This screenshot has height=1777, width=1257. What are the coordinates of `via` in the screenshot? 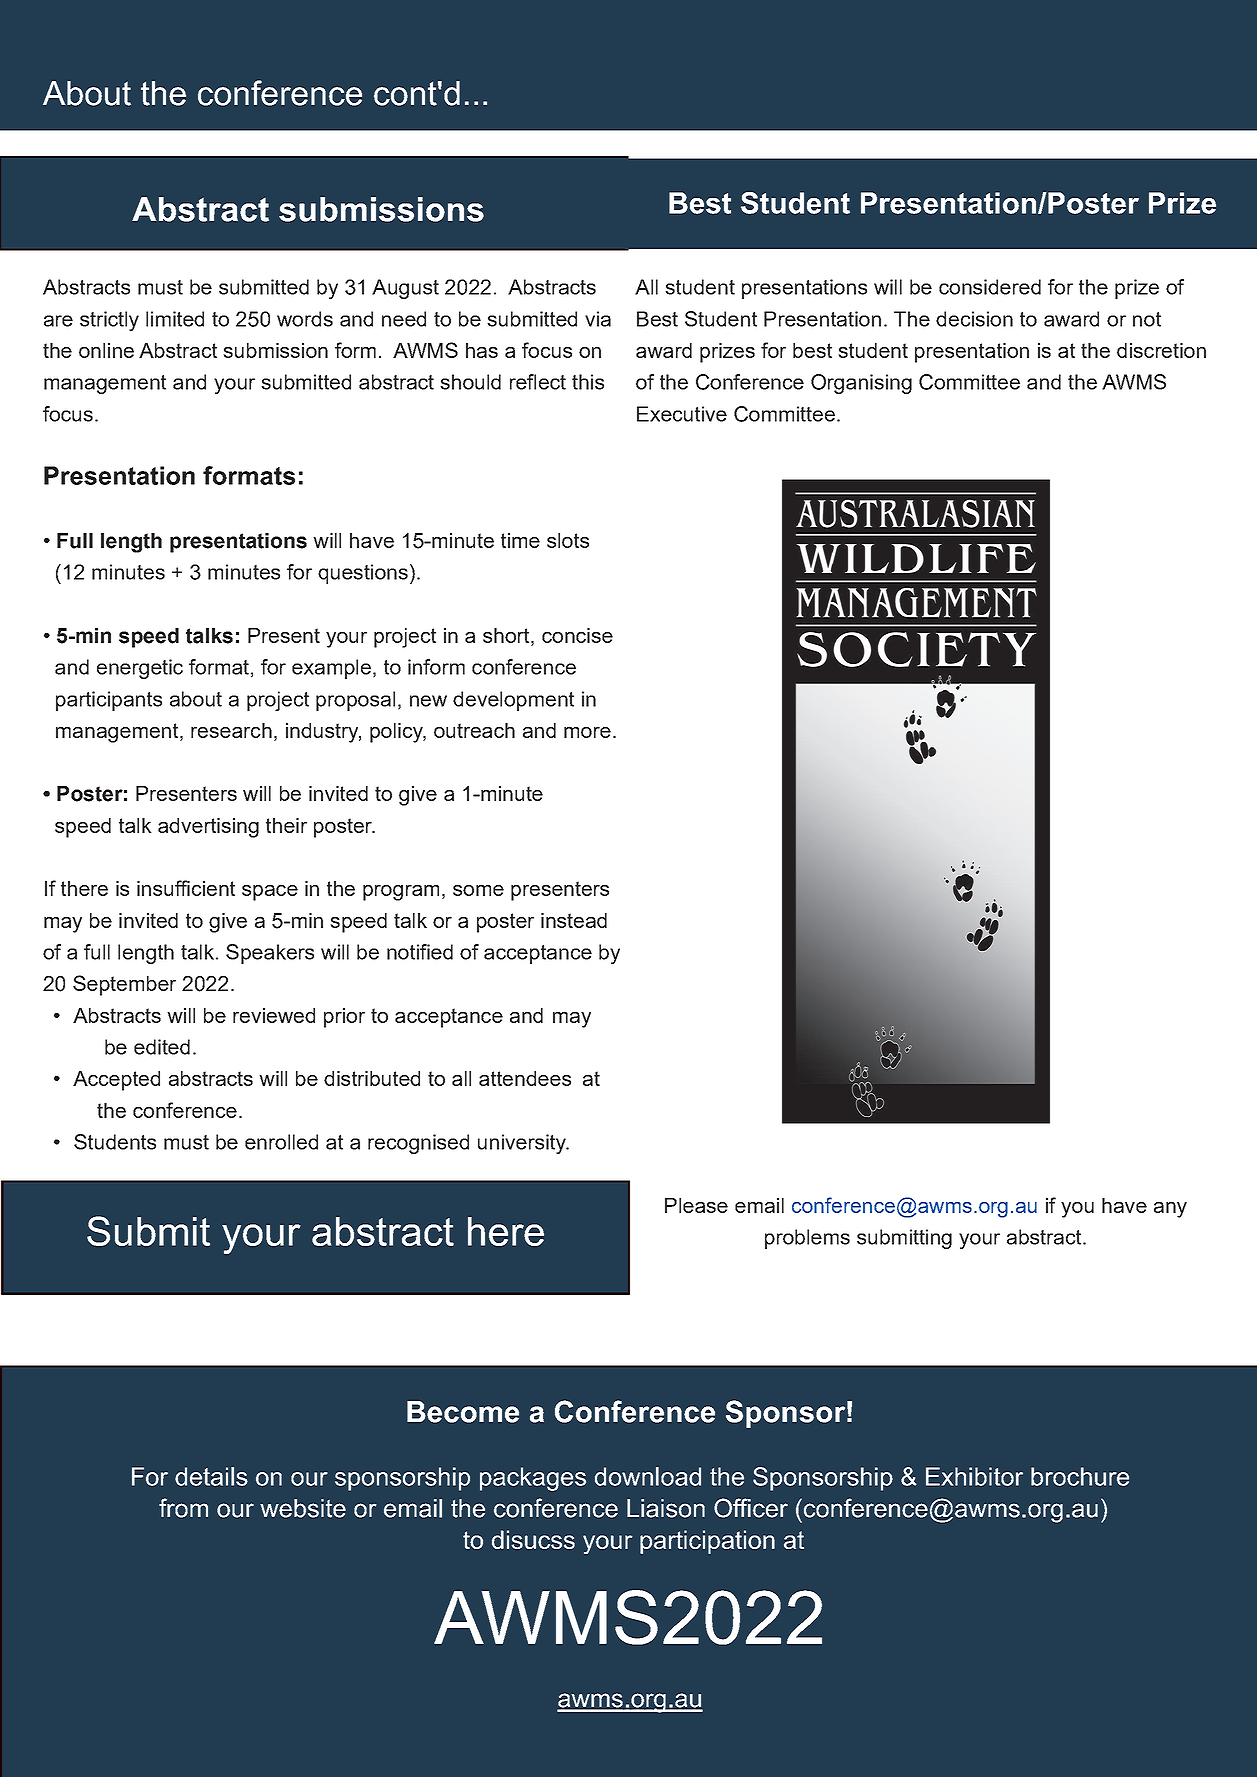 It's located at (598, 319).
